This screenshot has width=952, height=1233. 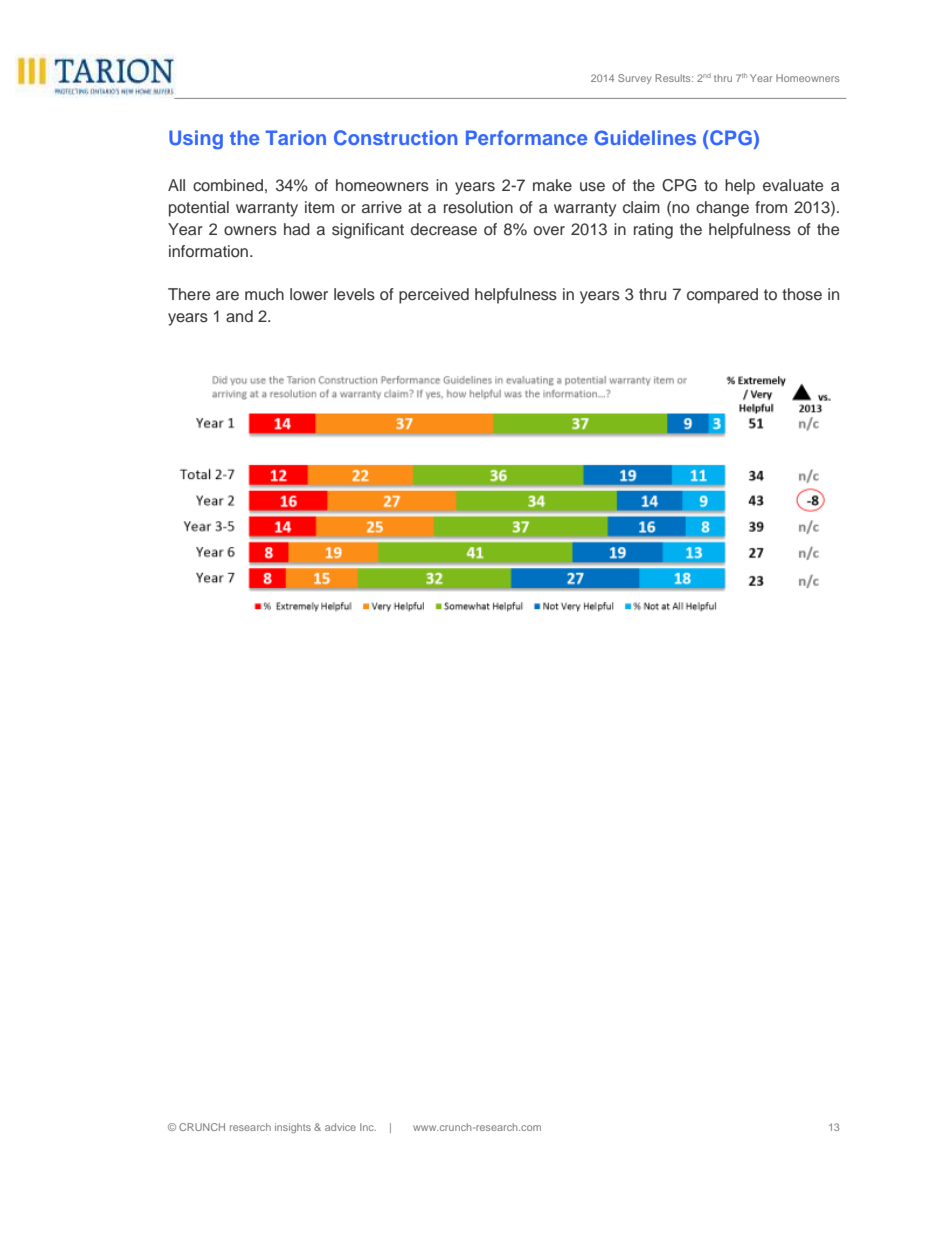 What do you see at coordinates (526, 137) in the screenshot?
I see `Performance` at bounding box center [526, 137].
